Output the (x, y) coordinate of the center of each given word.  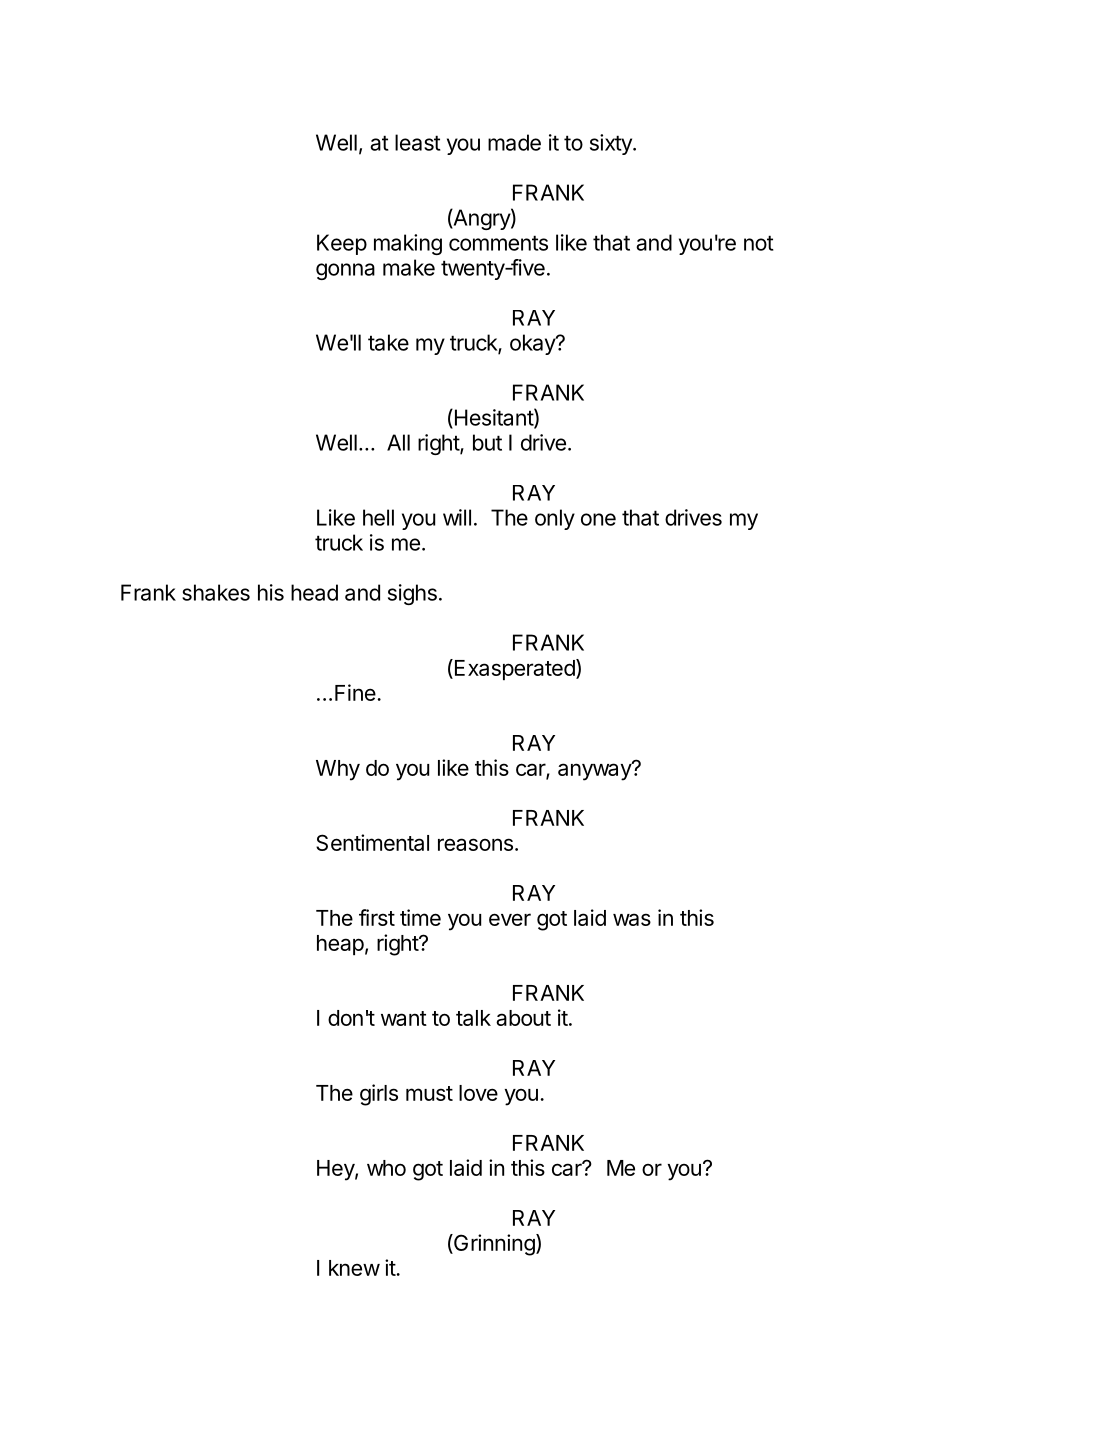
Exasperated (516, 669)
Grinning (494, 1245)
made (514, 142)
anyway (595, 771)
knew (354, 1268)
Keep (342, 244)
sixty (612, 144)
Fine (355, 692)
